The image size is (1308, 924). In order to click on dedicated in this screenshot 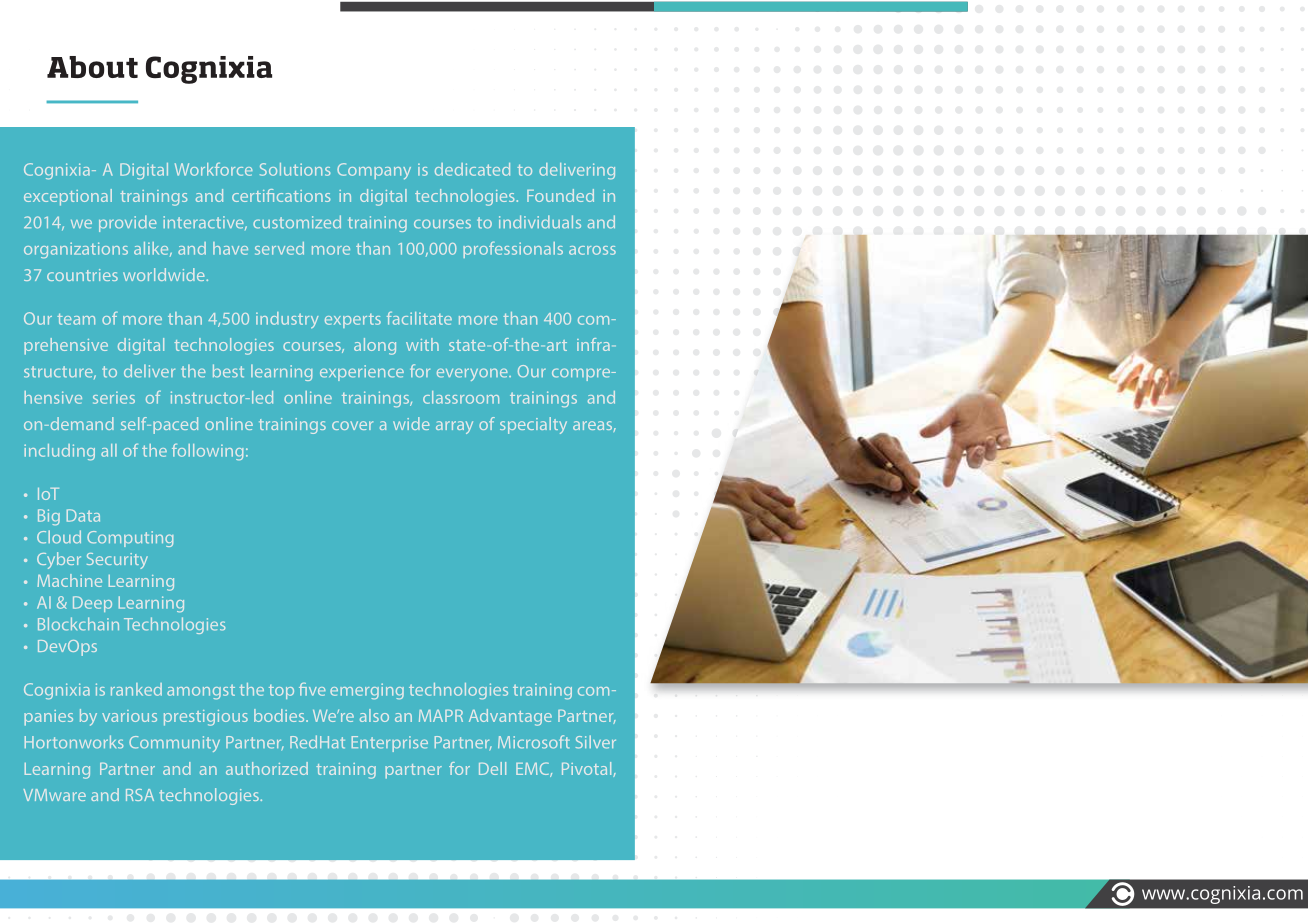, I will do `click(472, 169)`.
